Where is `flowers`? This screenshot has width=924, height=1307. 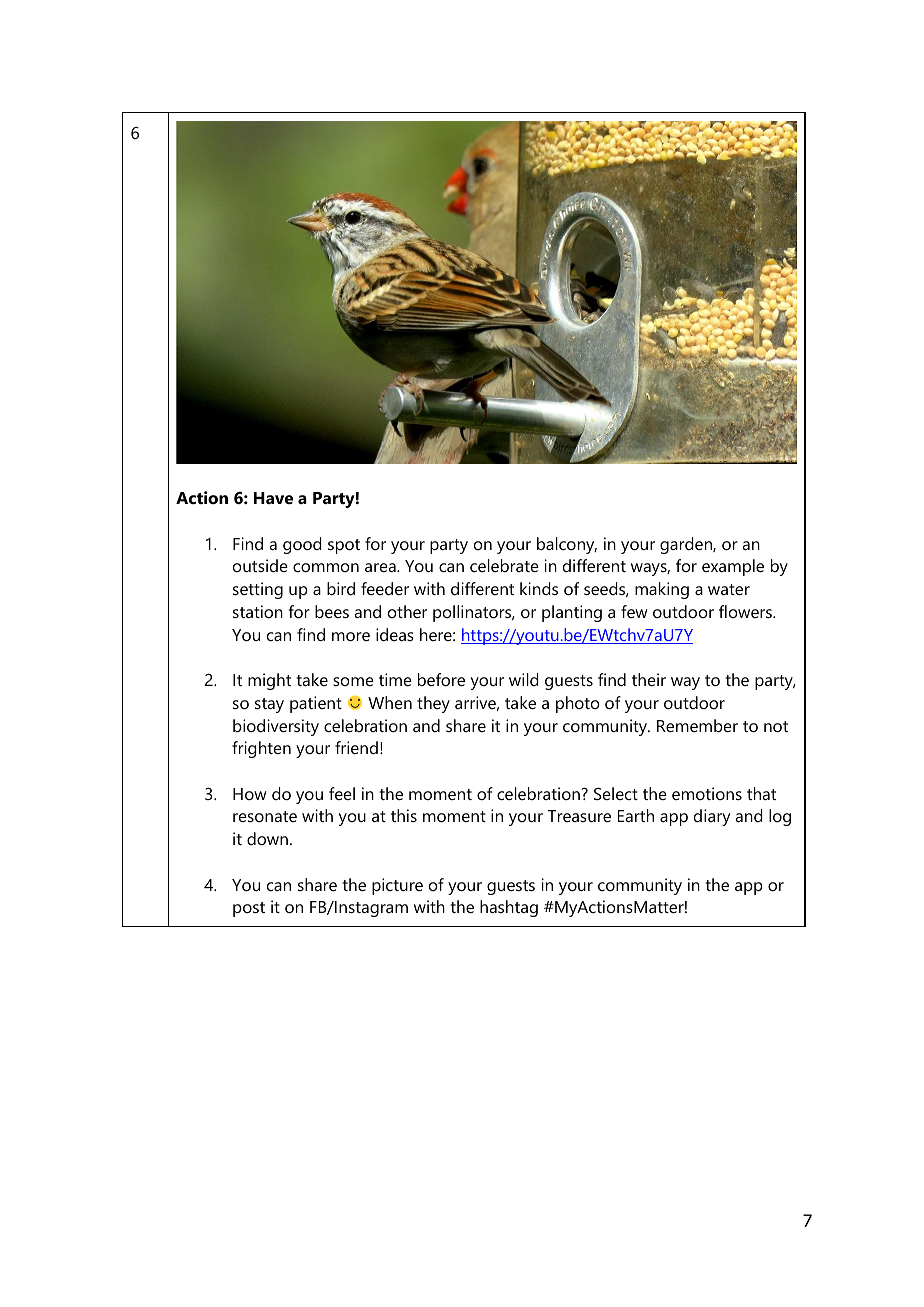 flowers is located at coordinates (746, 611).
